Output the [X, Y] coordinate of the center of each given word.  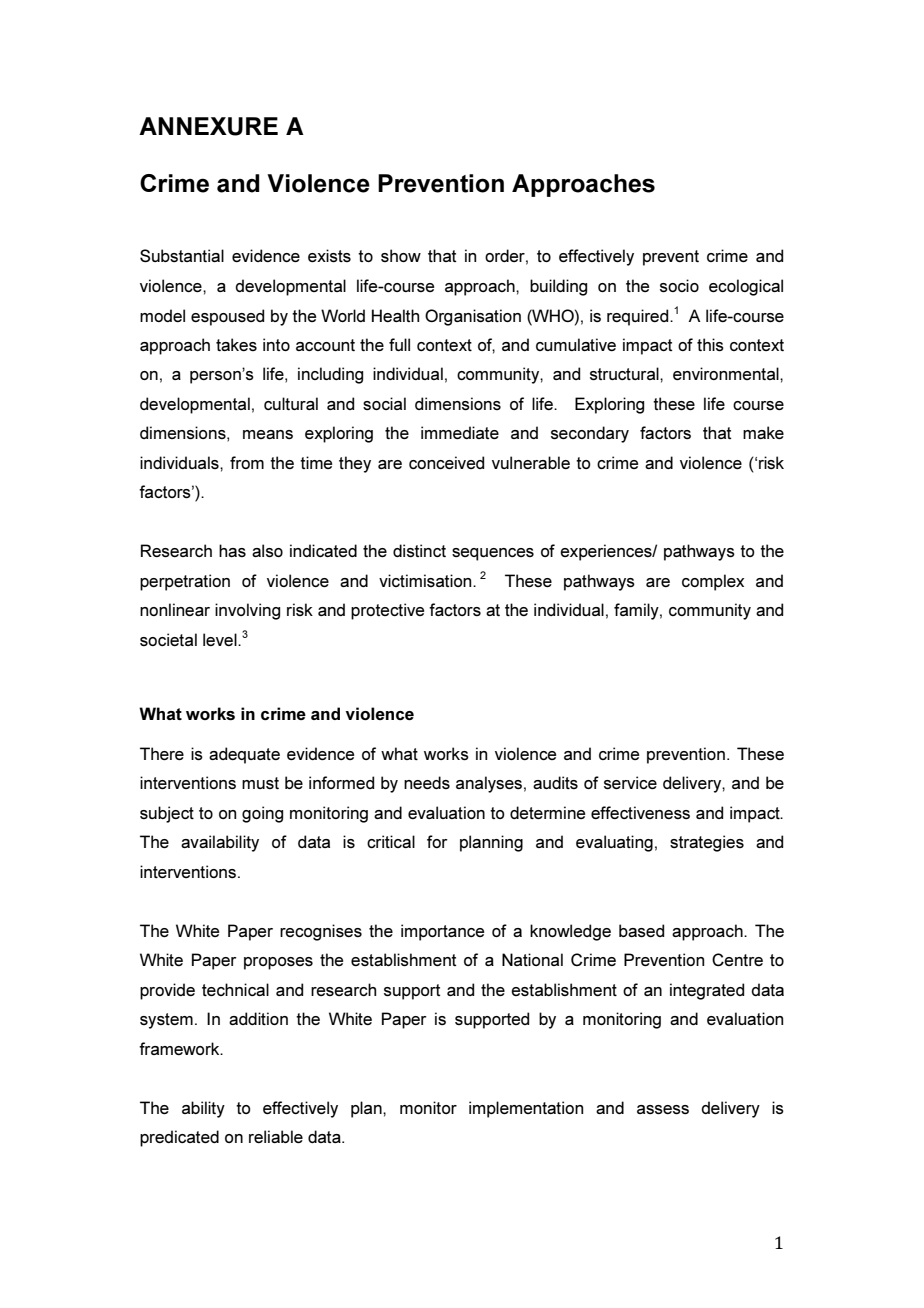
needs [427, 782]
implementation [526, 1109]
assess [663, 1109]
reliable [276, 1136]
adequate [244, 755]
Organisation [473, 317]
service [630, 782]
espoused [227, 317]
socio [679, 285]
